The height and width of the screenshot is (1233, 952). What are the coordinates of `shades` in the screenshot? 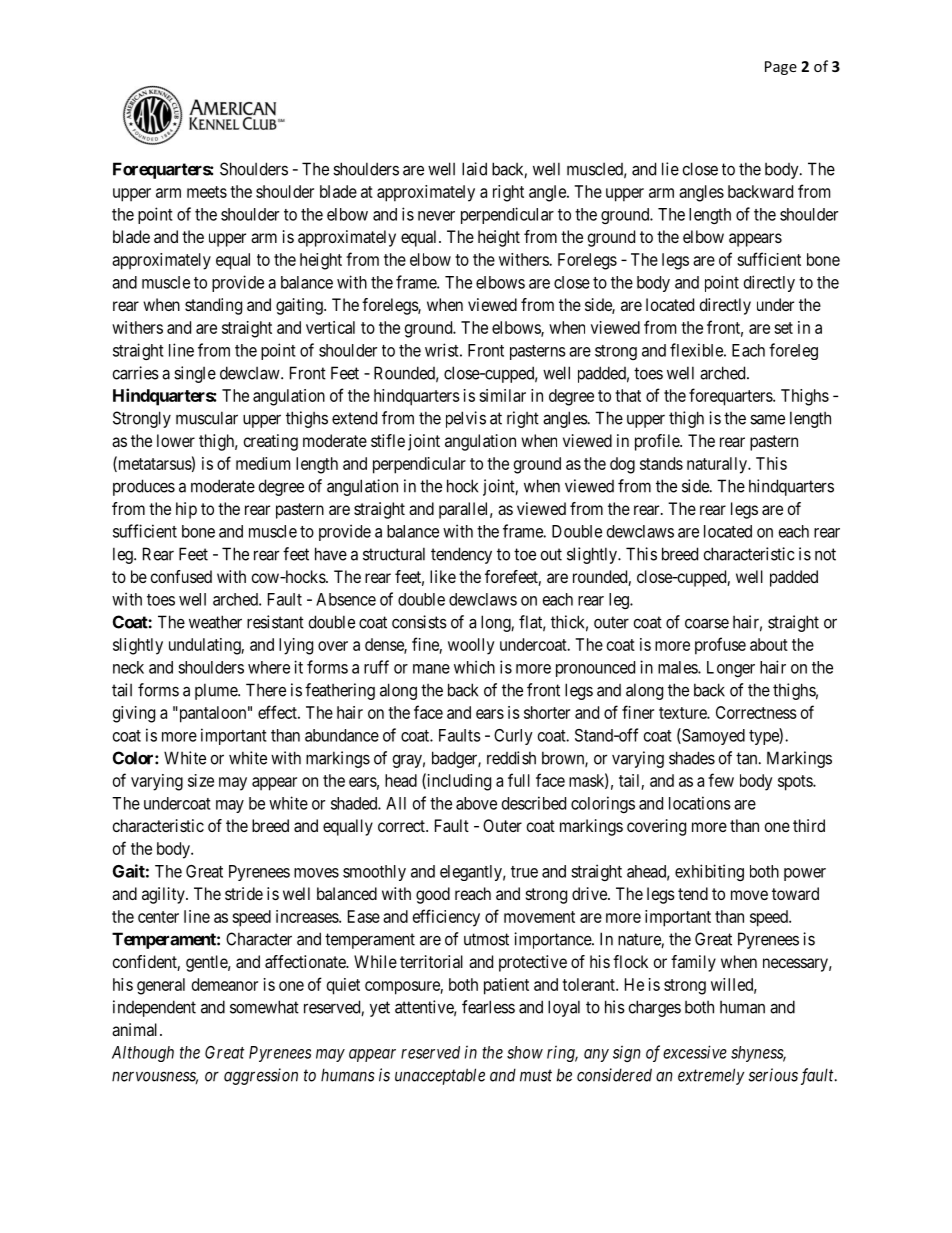 It's located at (692, 758).
